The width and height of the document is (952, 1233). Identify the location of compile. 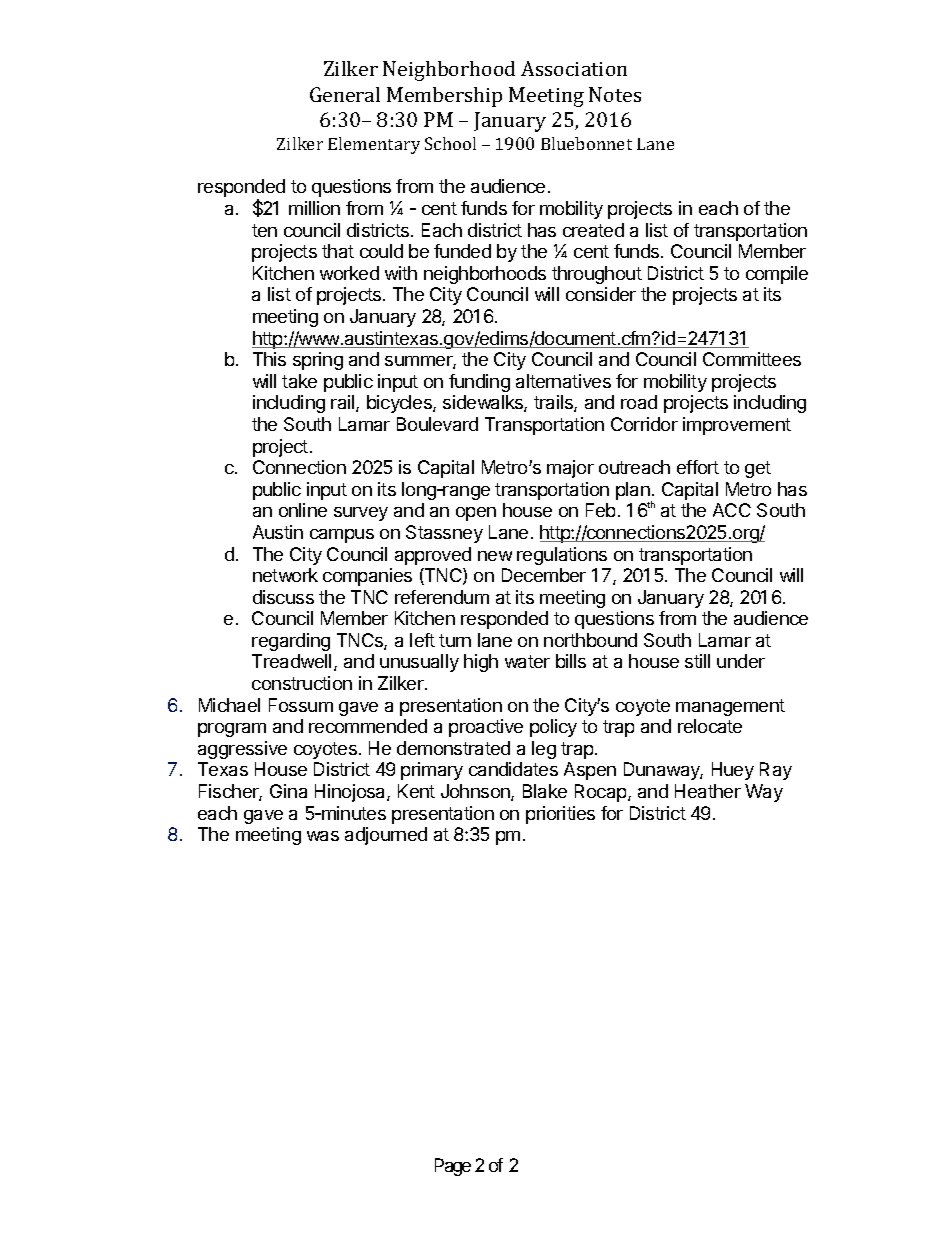
(777, 275).
